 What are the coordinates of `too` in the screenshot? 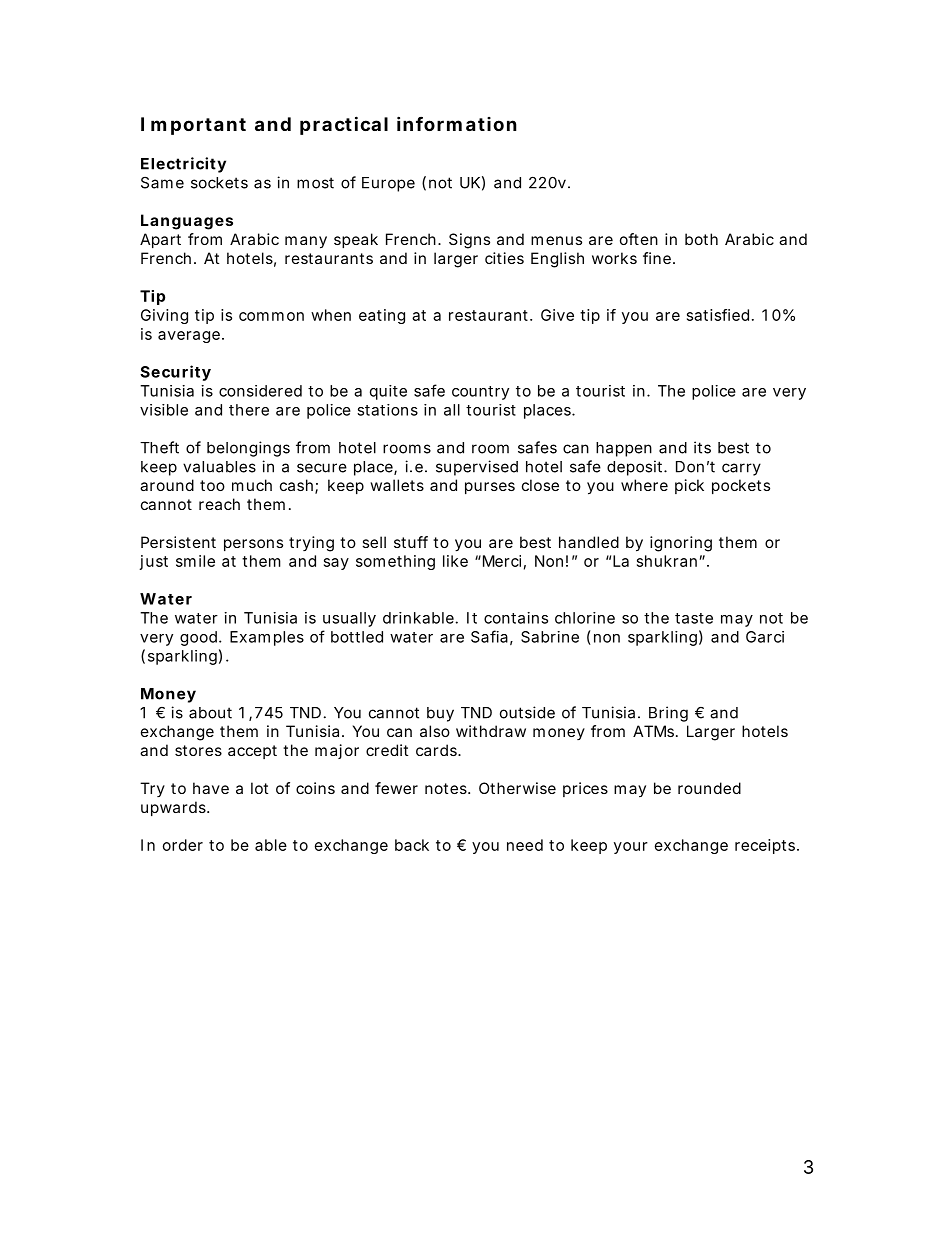 It's located at (212, 485).
